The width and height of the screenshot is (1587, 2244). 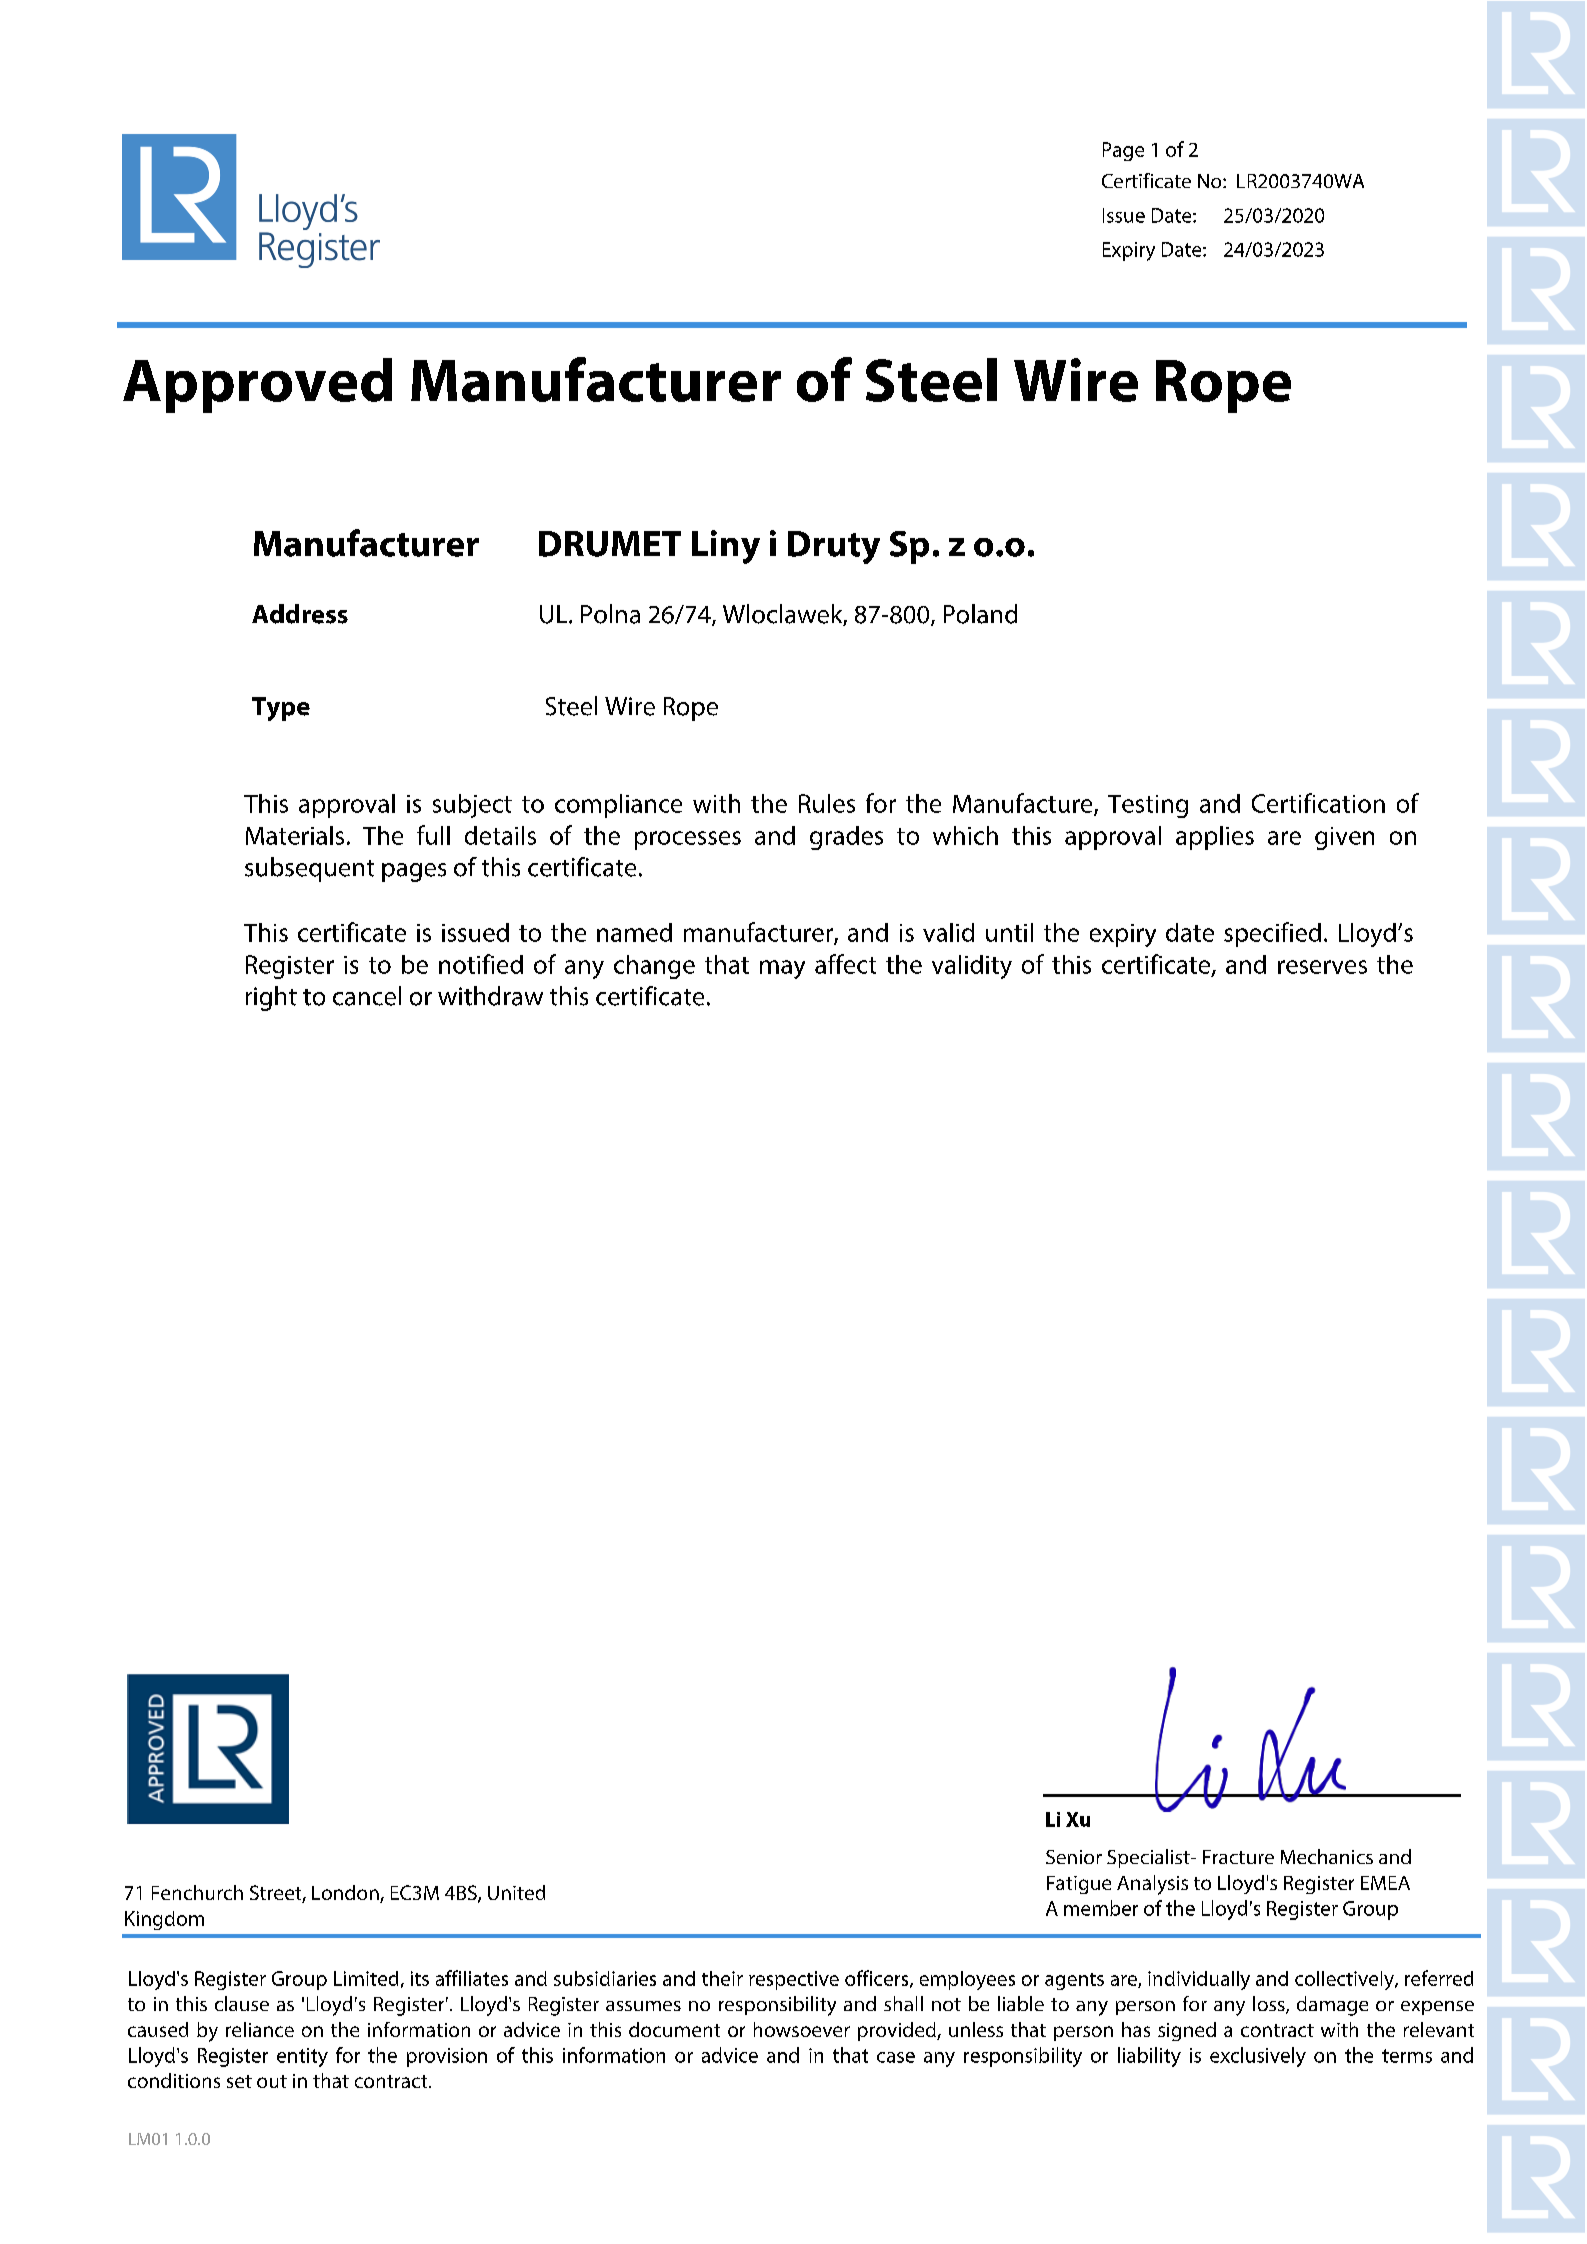 I want to click on right, so click(x=271, y=998).
